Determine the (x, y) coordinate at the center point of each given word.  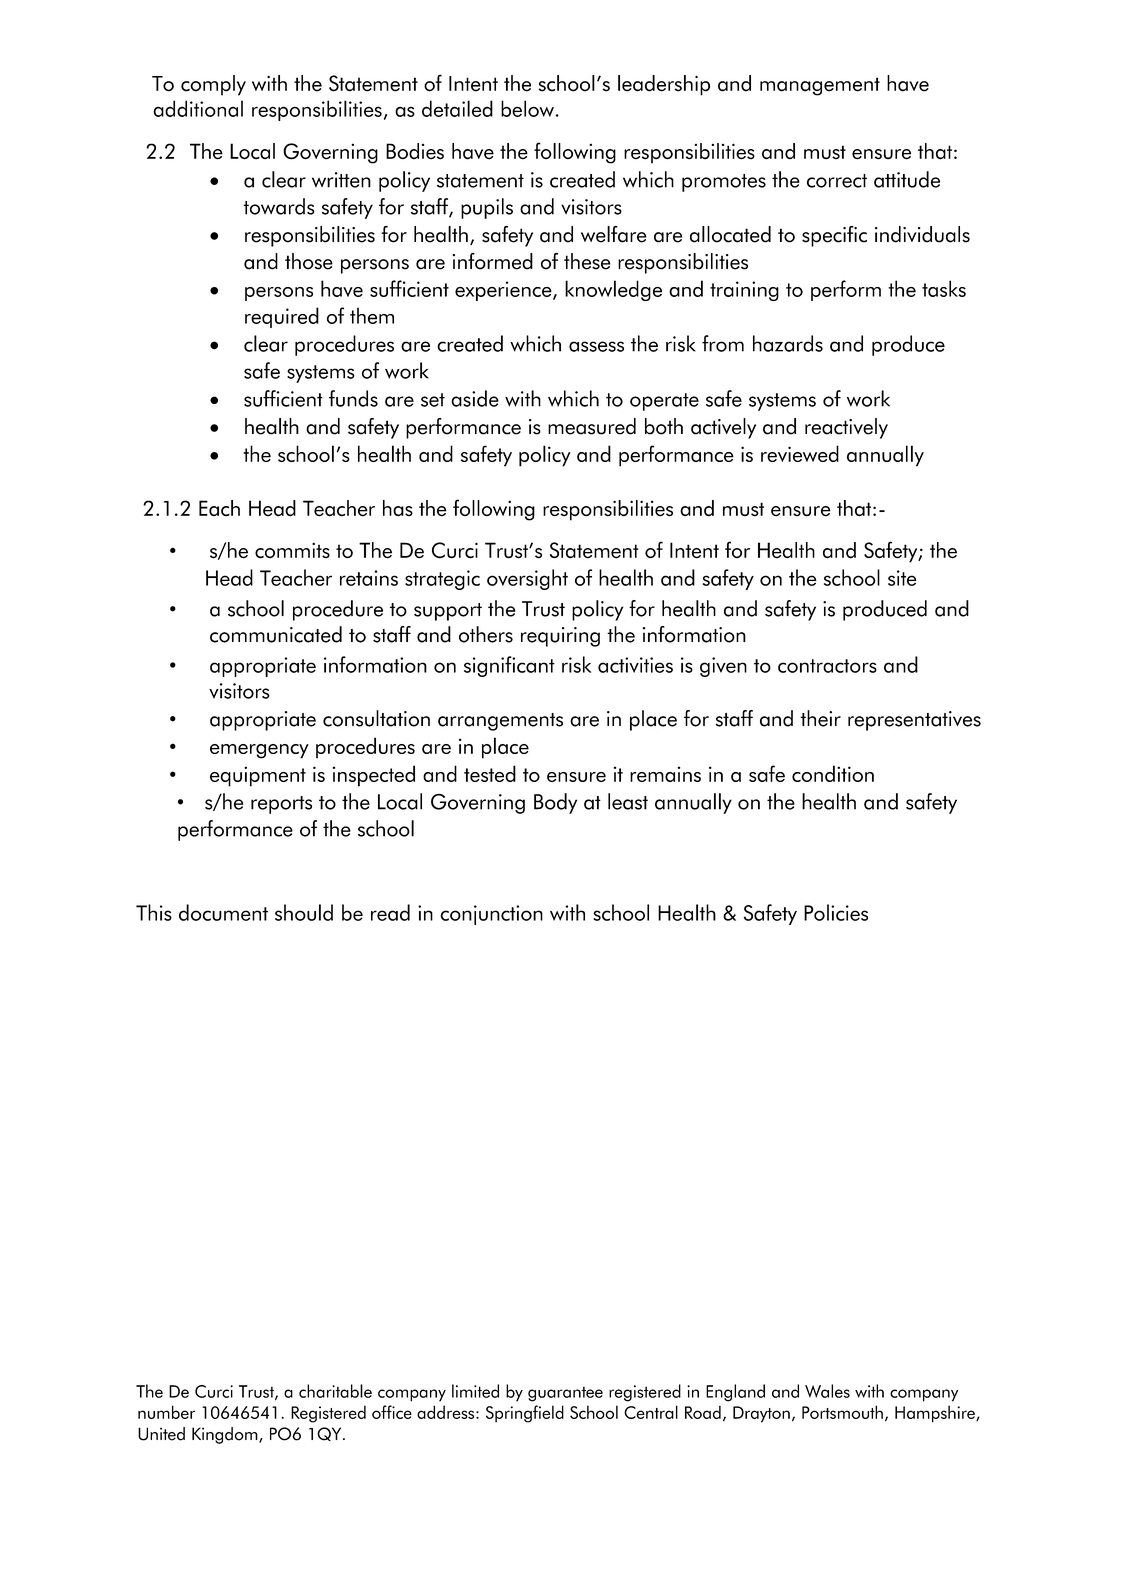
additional (198, 108)
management (820, 86)
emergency (259, 751)
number (166, 1412)
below (527, 108)
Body (555, 803)
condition (833, 773)
